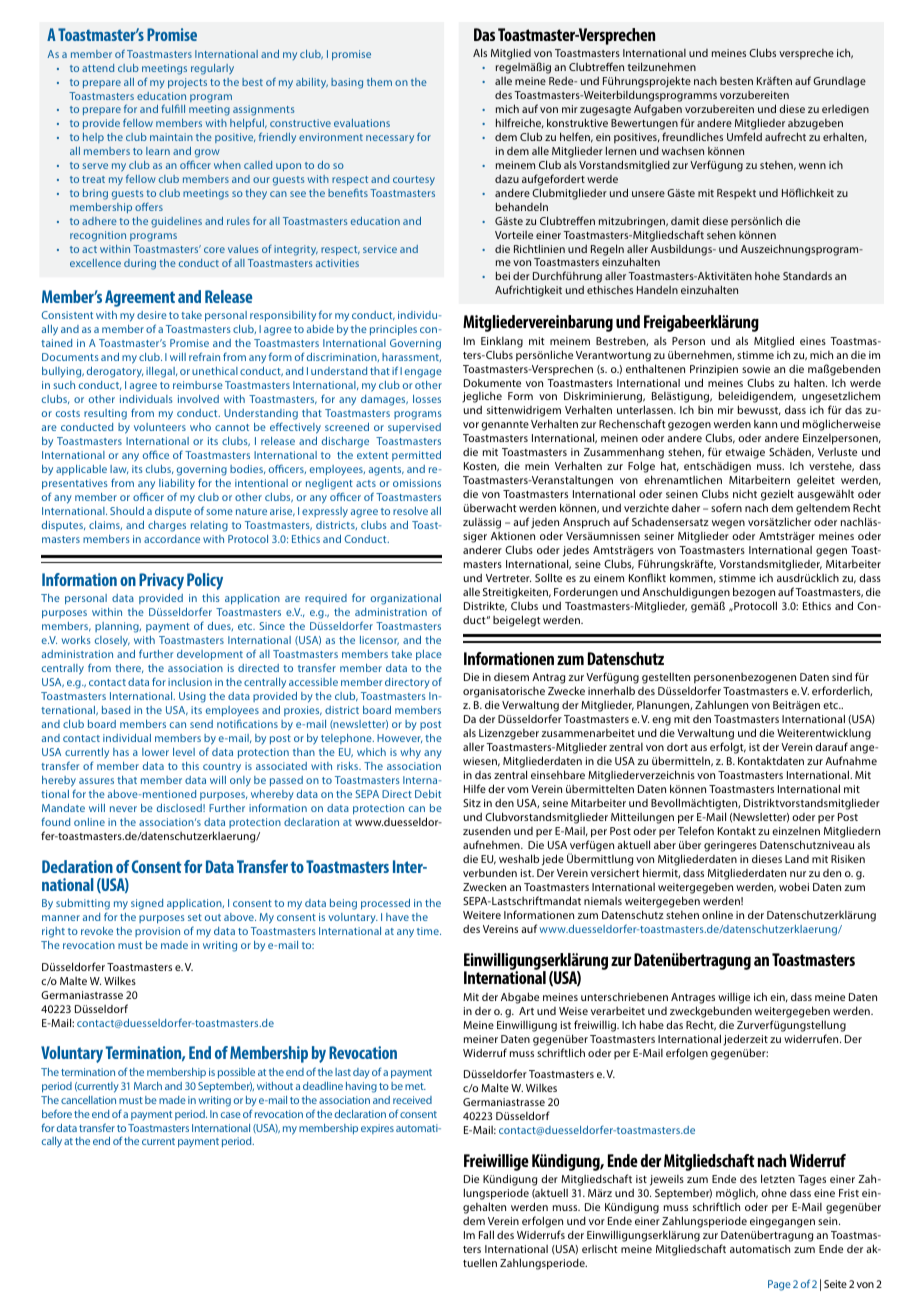 This page has width=924, height=1308. Describe the element at coordinates (231, 1115) in the page. I see `case` at that location.
